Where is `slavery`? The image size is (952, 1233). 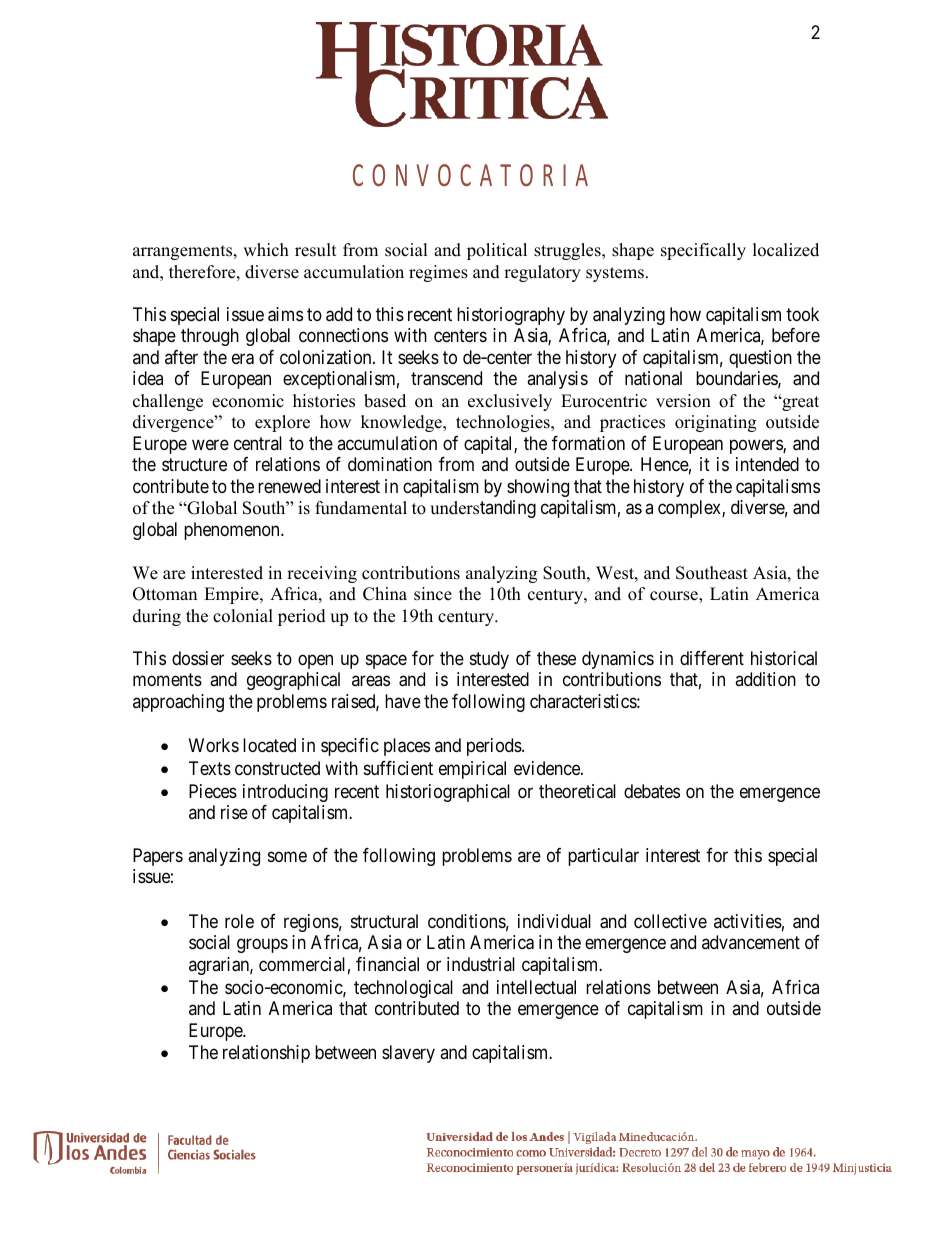
slavery is located at coordinates (408, 1054).
